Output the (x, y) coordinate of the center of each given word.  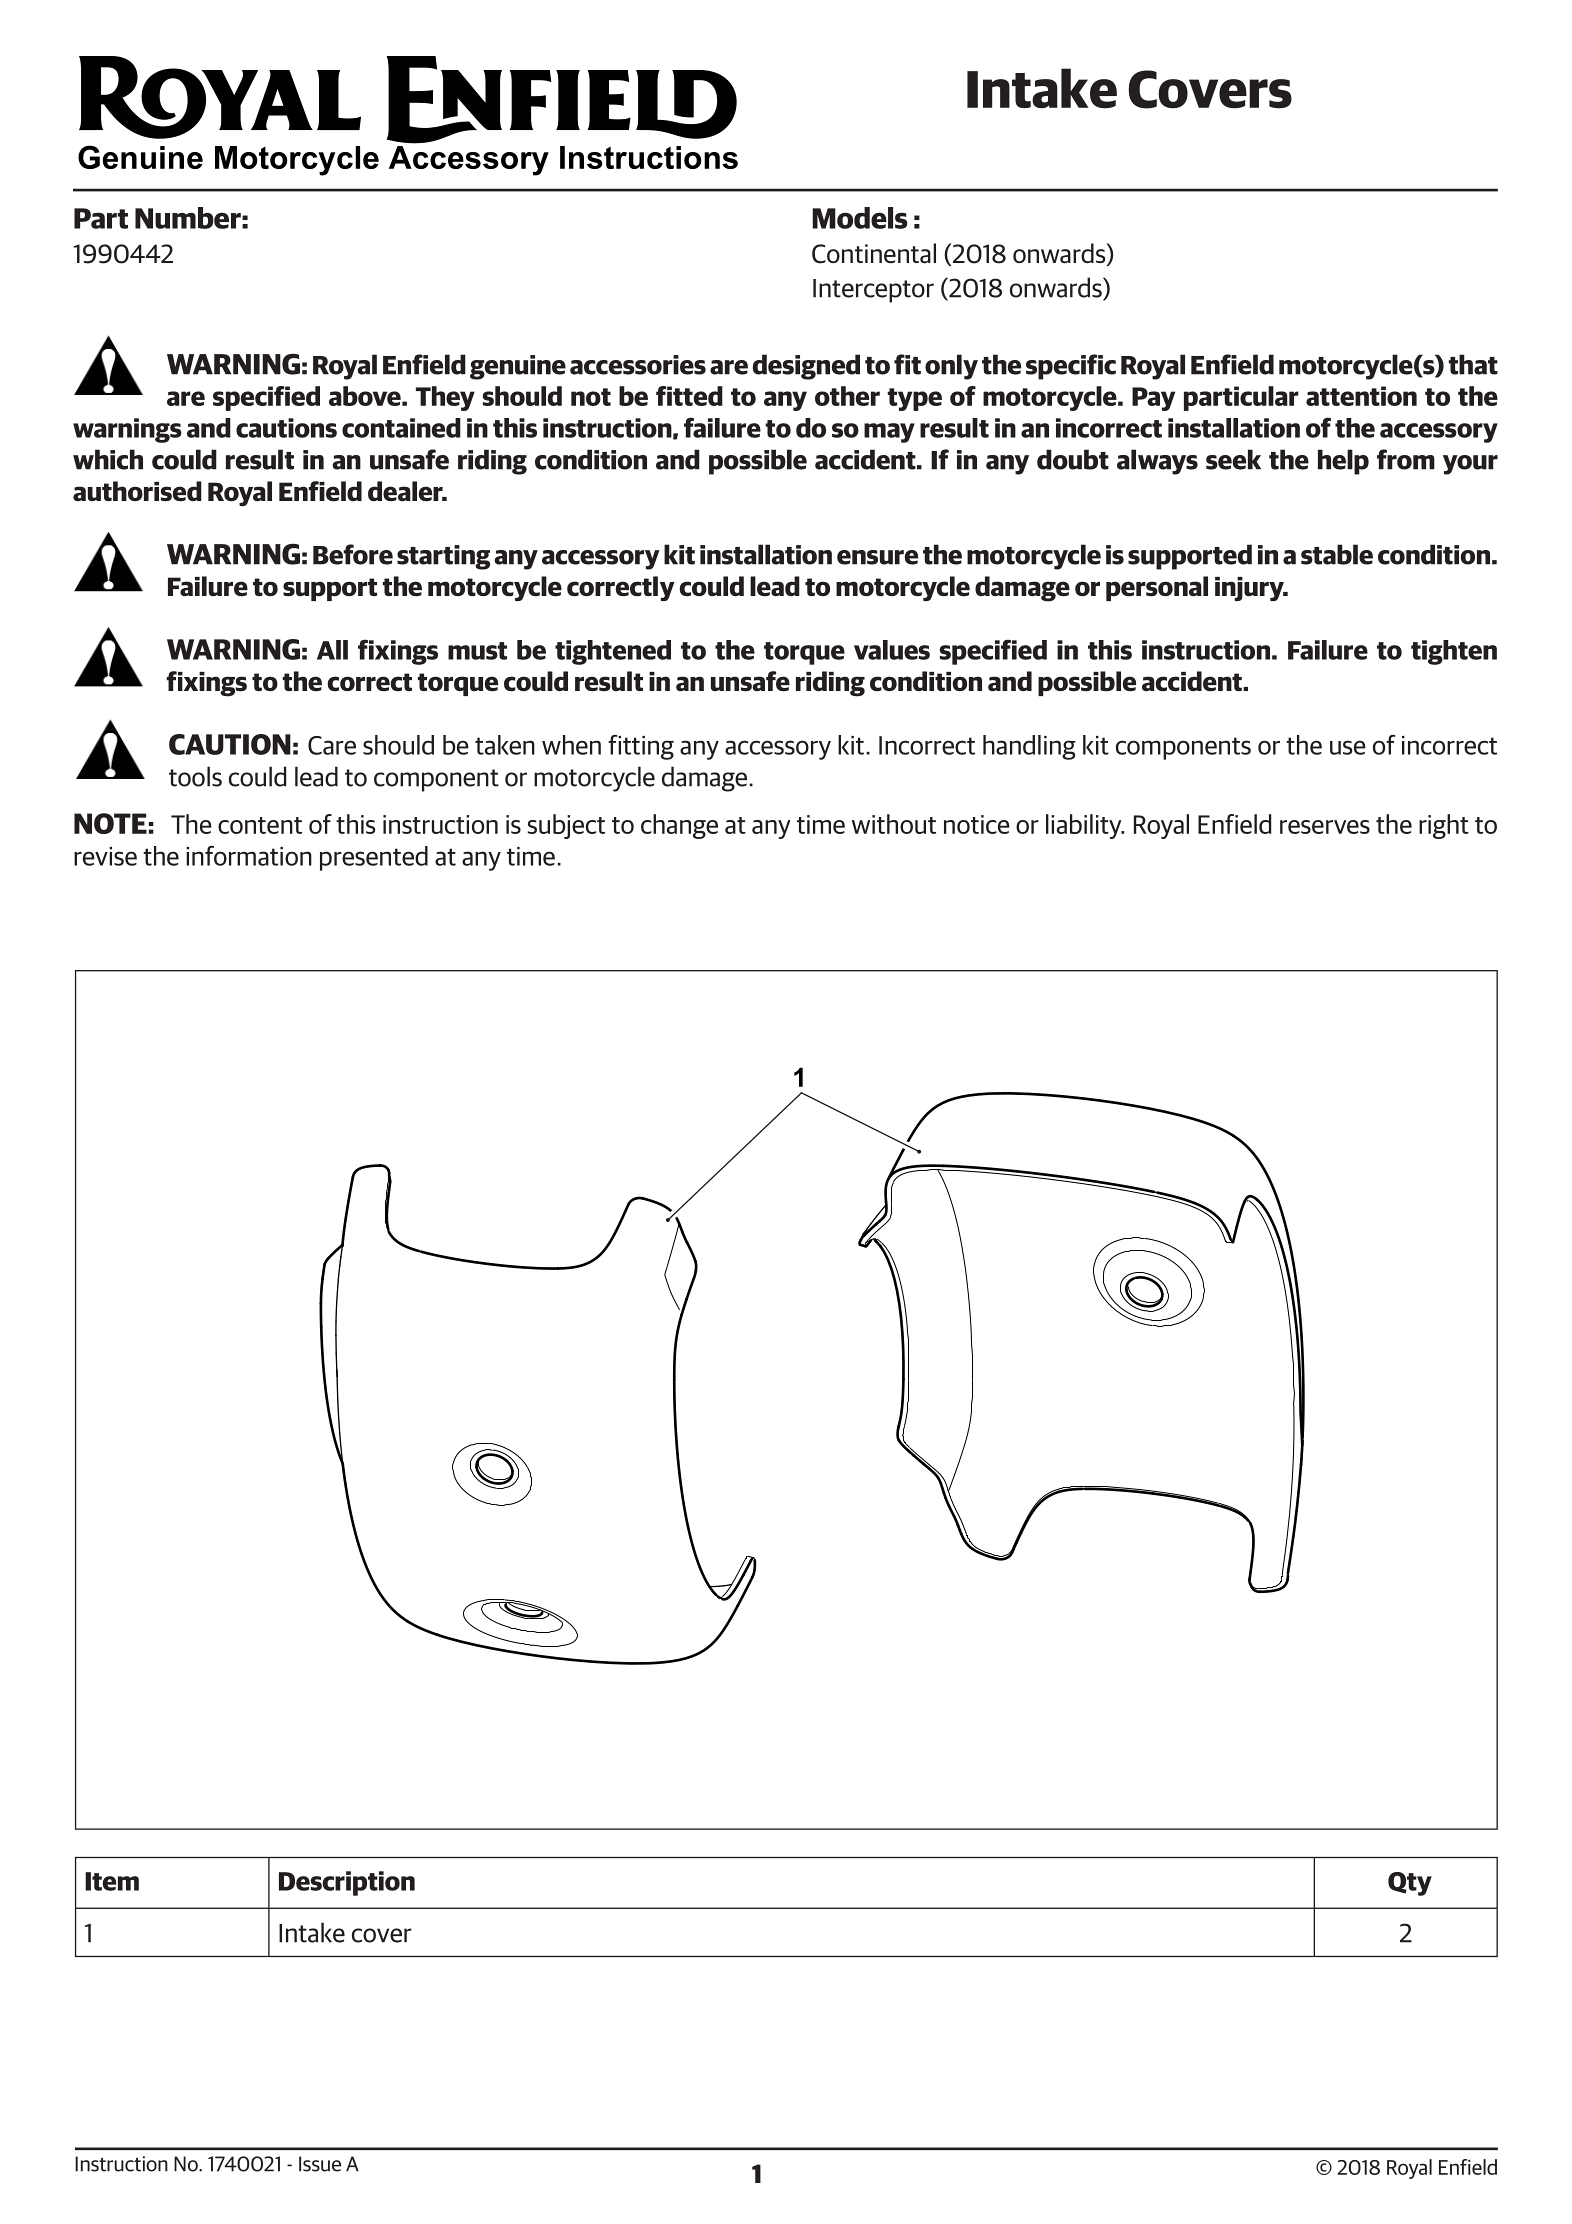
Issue (320, 2164)
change (679, 826)
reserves (1325, 827)
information (249, 856)
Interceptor (873, 291)
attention (1361, 396)
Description (347, 1883)
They (445, 398)
